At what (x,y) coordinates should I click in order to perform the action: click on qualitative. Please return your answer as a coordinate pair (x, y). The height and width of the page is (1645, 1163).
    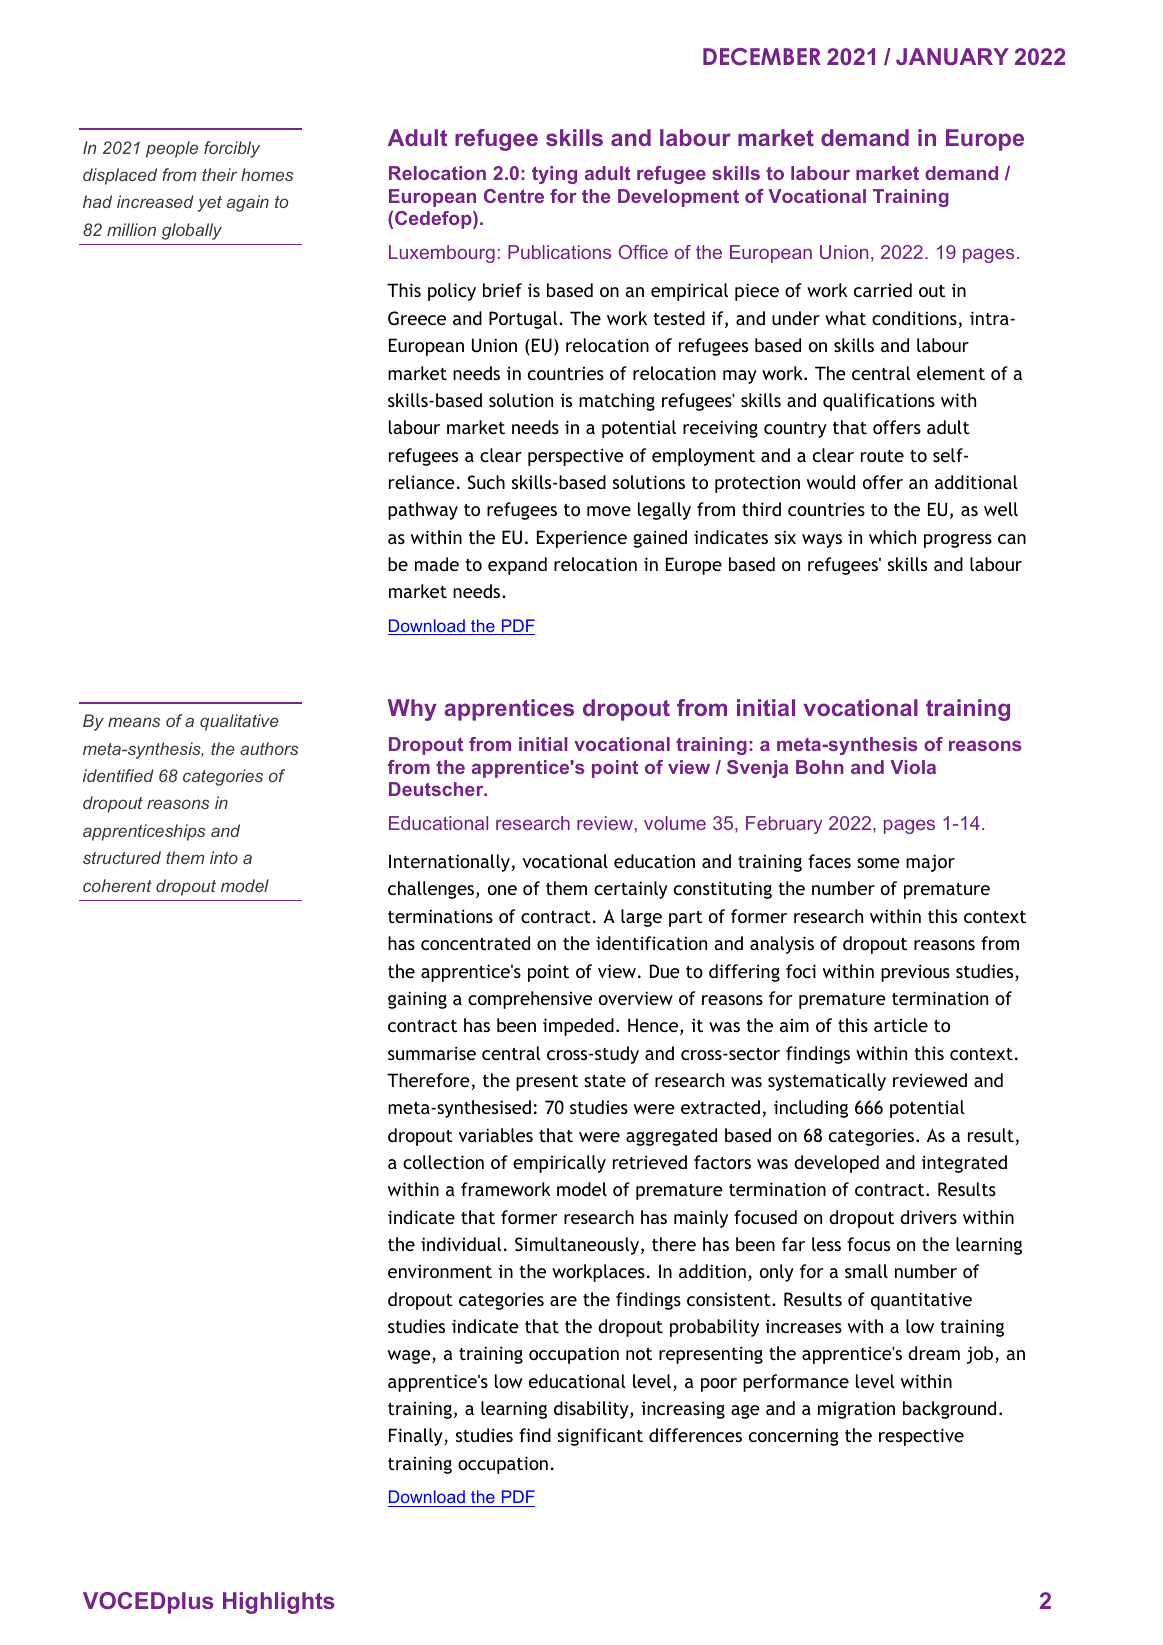
    Looking at the image, I should click on (239, 722).
